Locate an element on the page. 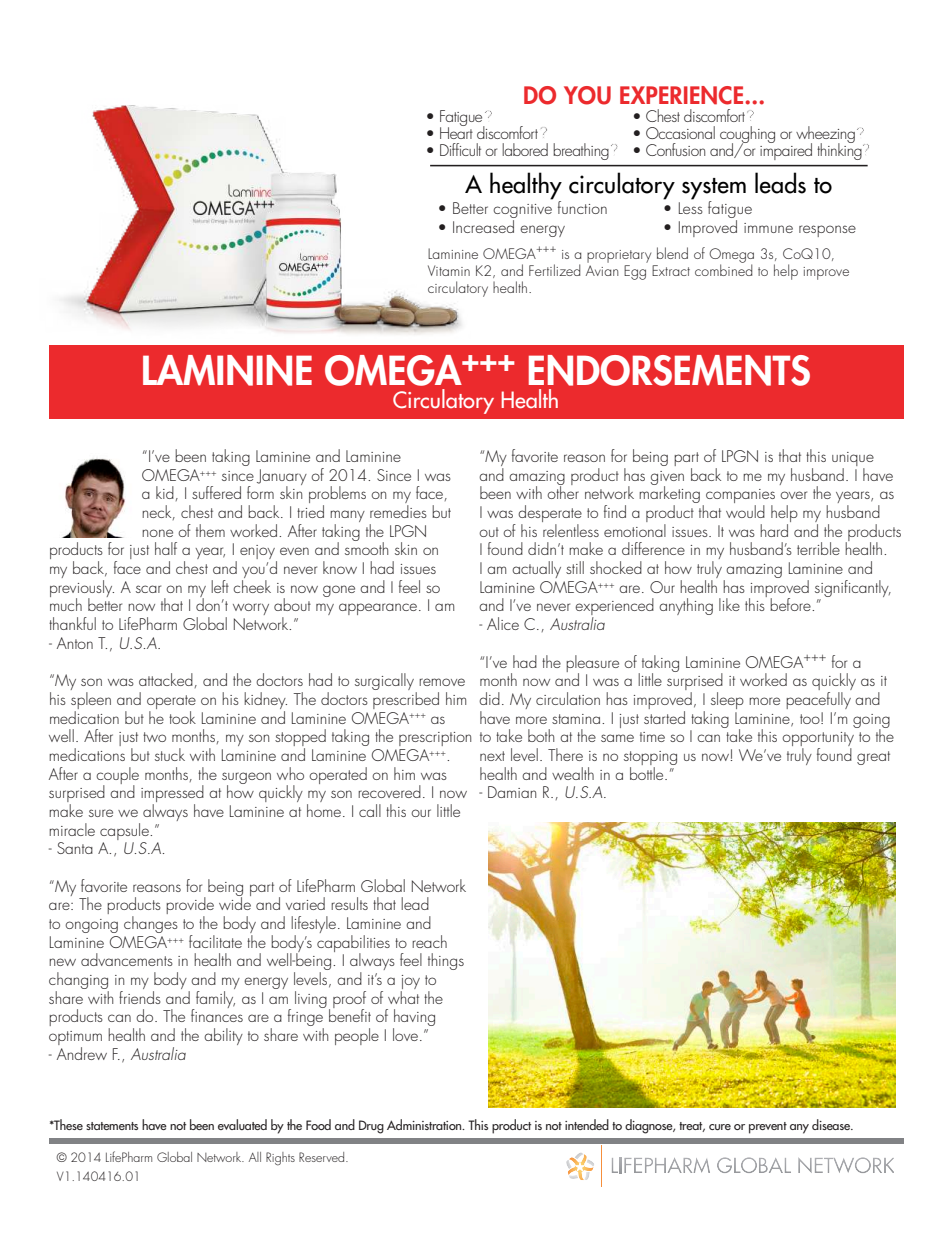 The height and width of the image is (1233, 952). remedies is located at coordinates (398, 511).
